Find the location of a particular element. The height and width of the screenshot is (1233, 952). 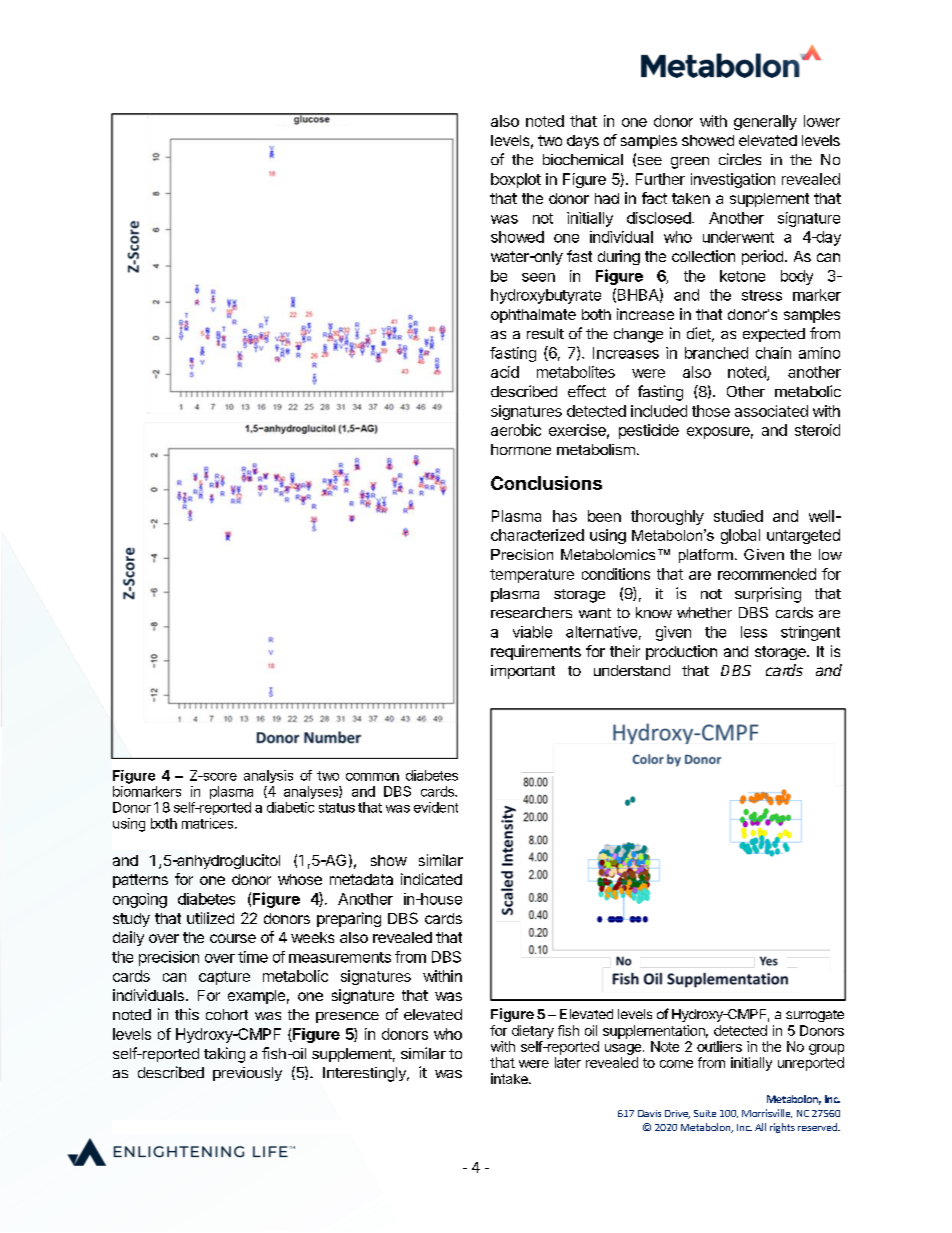

less is located at coordinates (754, 632).
